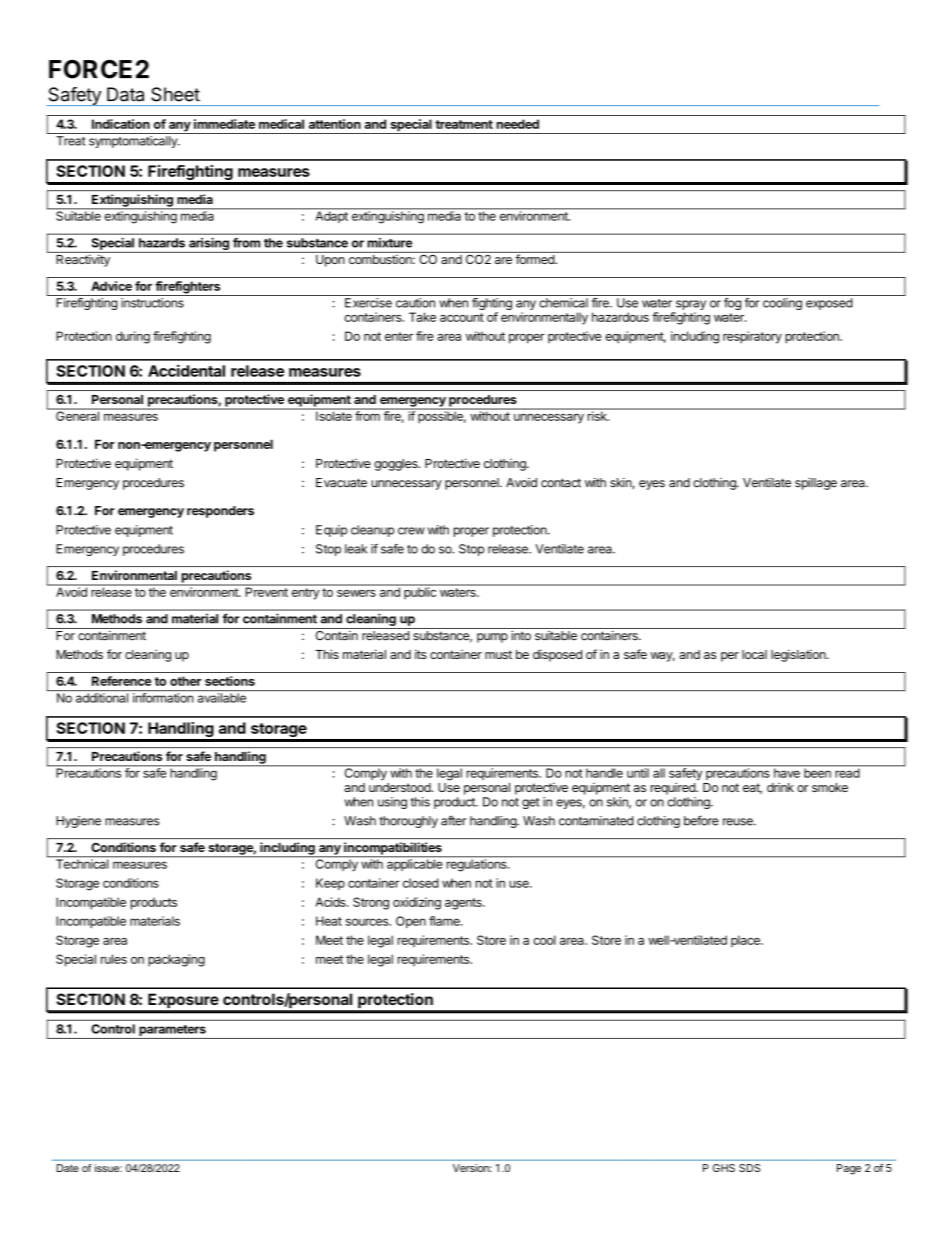 The image size is (952, 1233). Describe the element at coordinates (68, 1168) in the page. I see `Date` at that location.
